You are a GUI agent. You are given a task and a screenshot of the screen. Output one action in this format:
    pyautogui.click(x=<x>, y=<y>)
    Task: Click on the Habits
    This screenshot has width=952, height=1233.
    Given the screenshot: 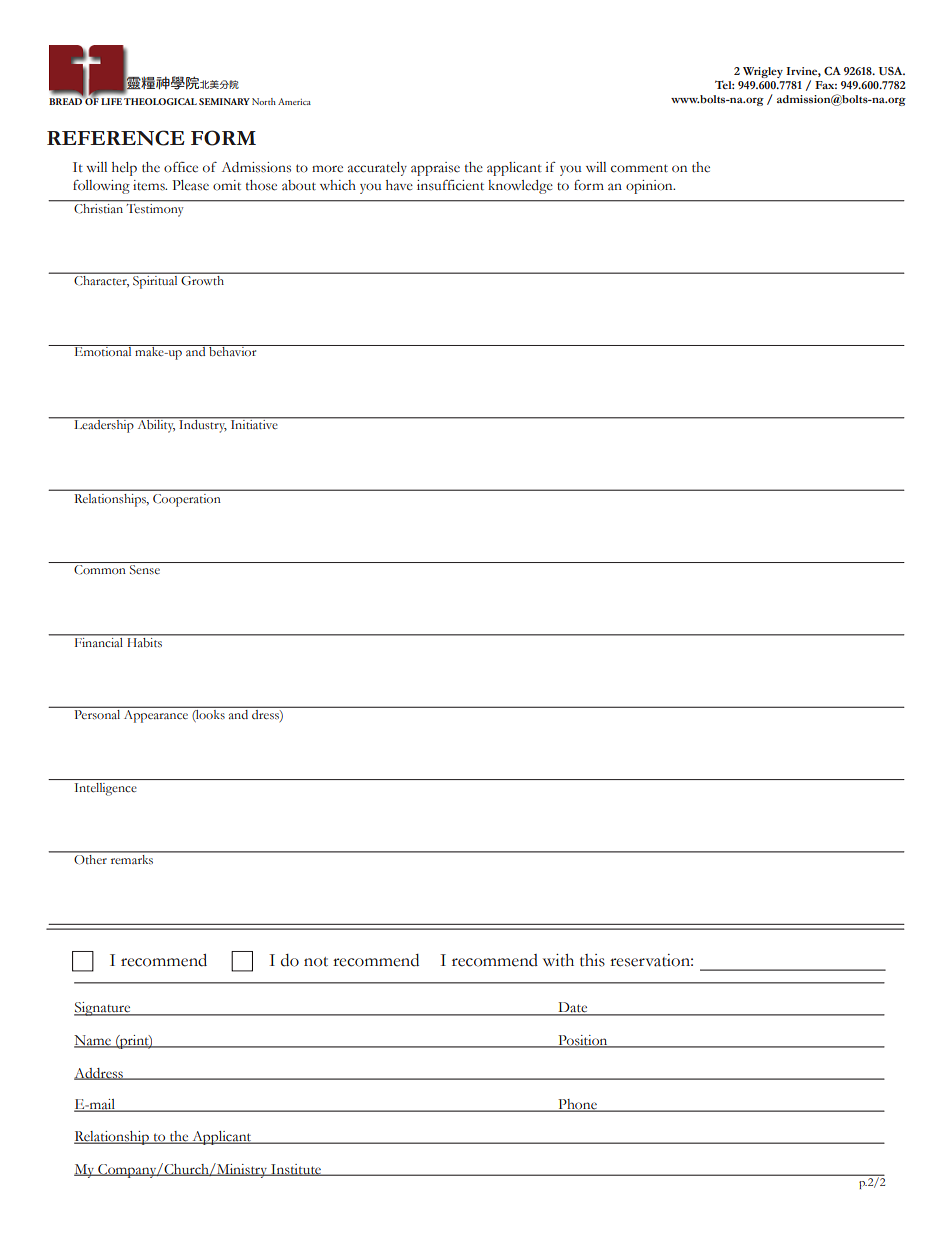 What is the action you would take?
    pyautogui.click(x=145, y=642)
